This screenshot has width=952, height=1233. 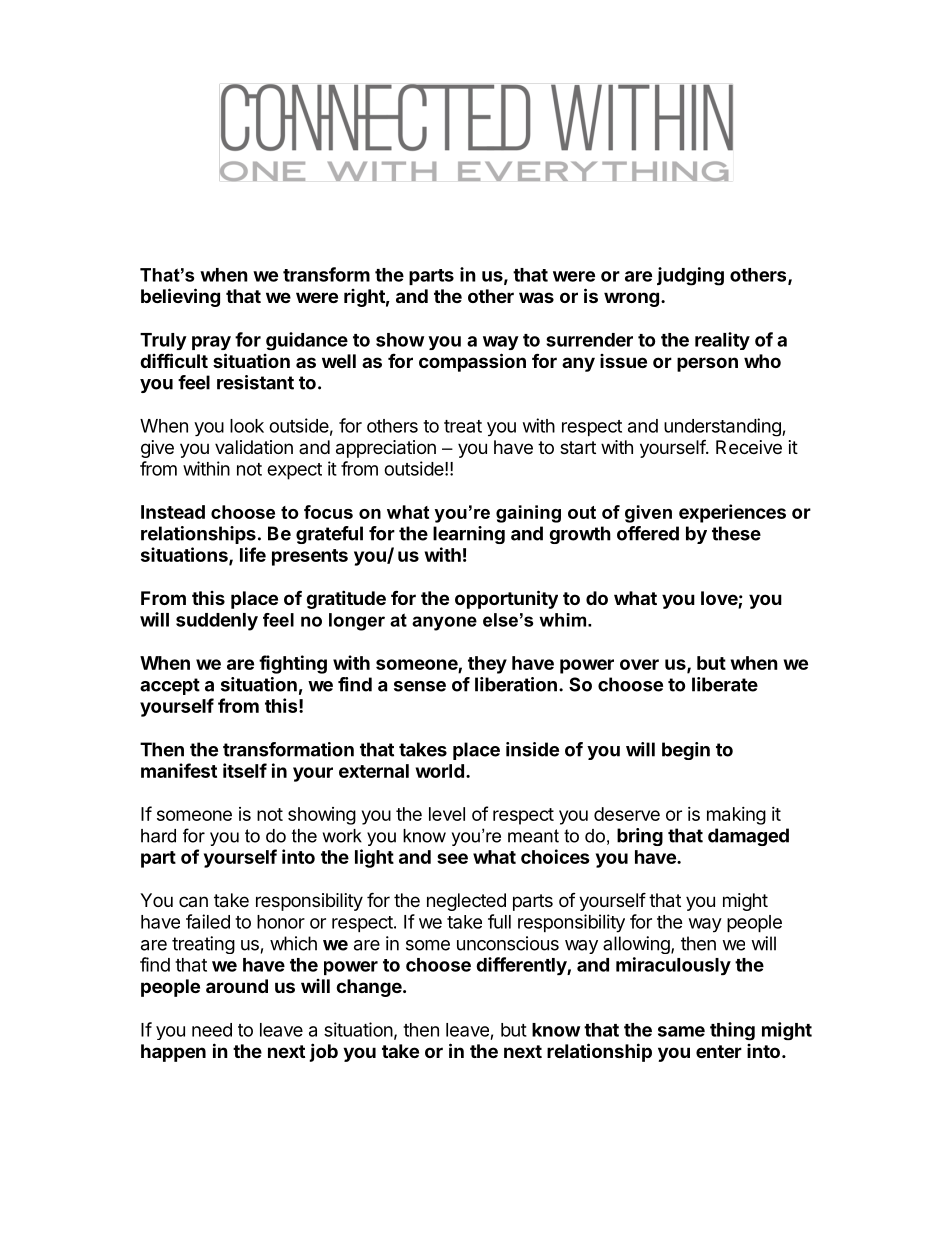 What do you see at coordinates (681, 1031) in the screenshot?
I see `same` at bounding box center [681, 1031].
